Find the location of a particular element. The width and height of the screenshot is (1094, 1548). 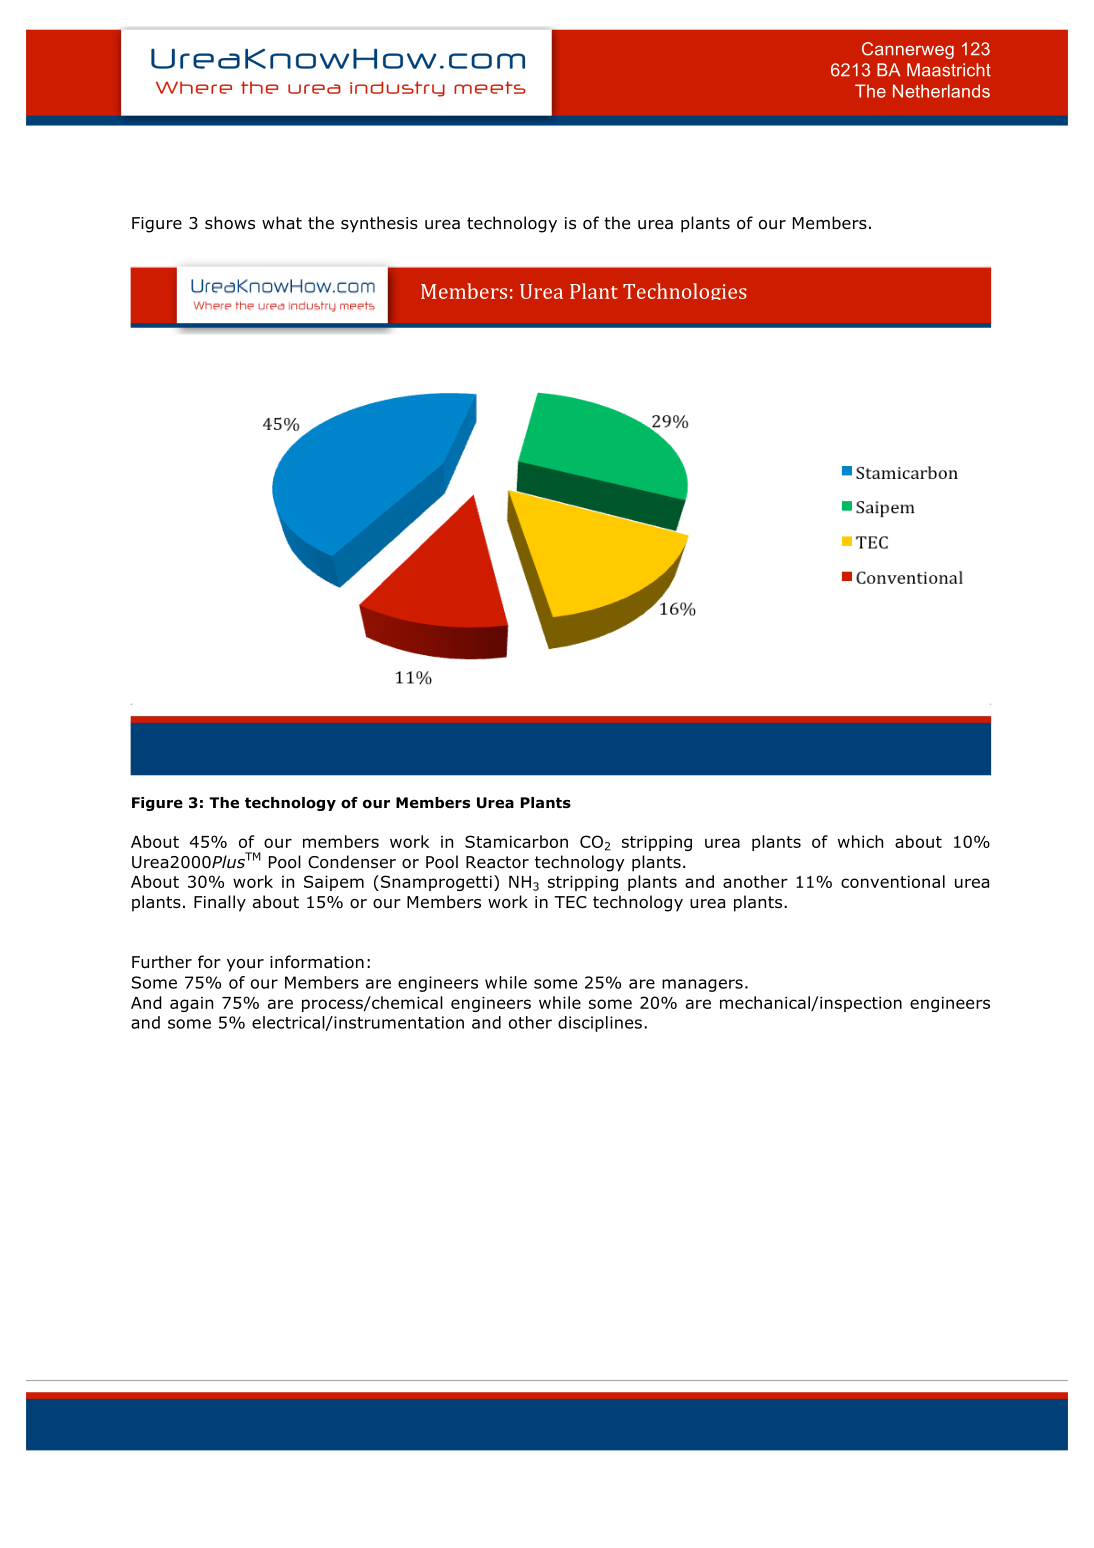

what is located at coordinates (282, 223).
